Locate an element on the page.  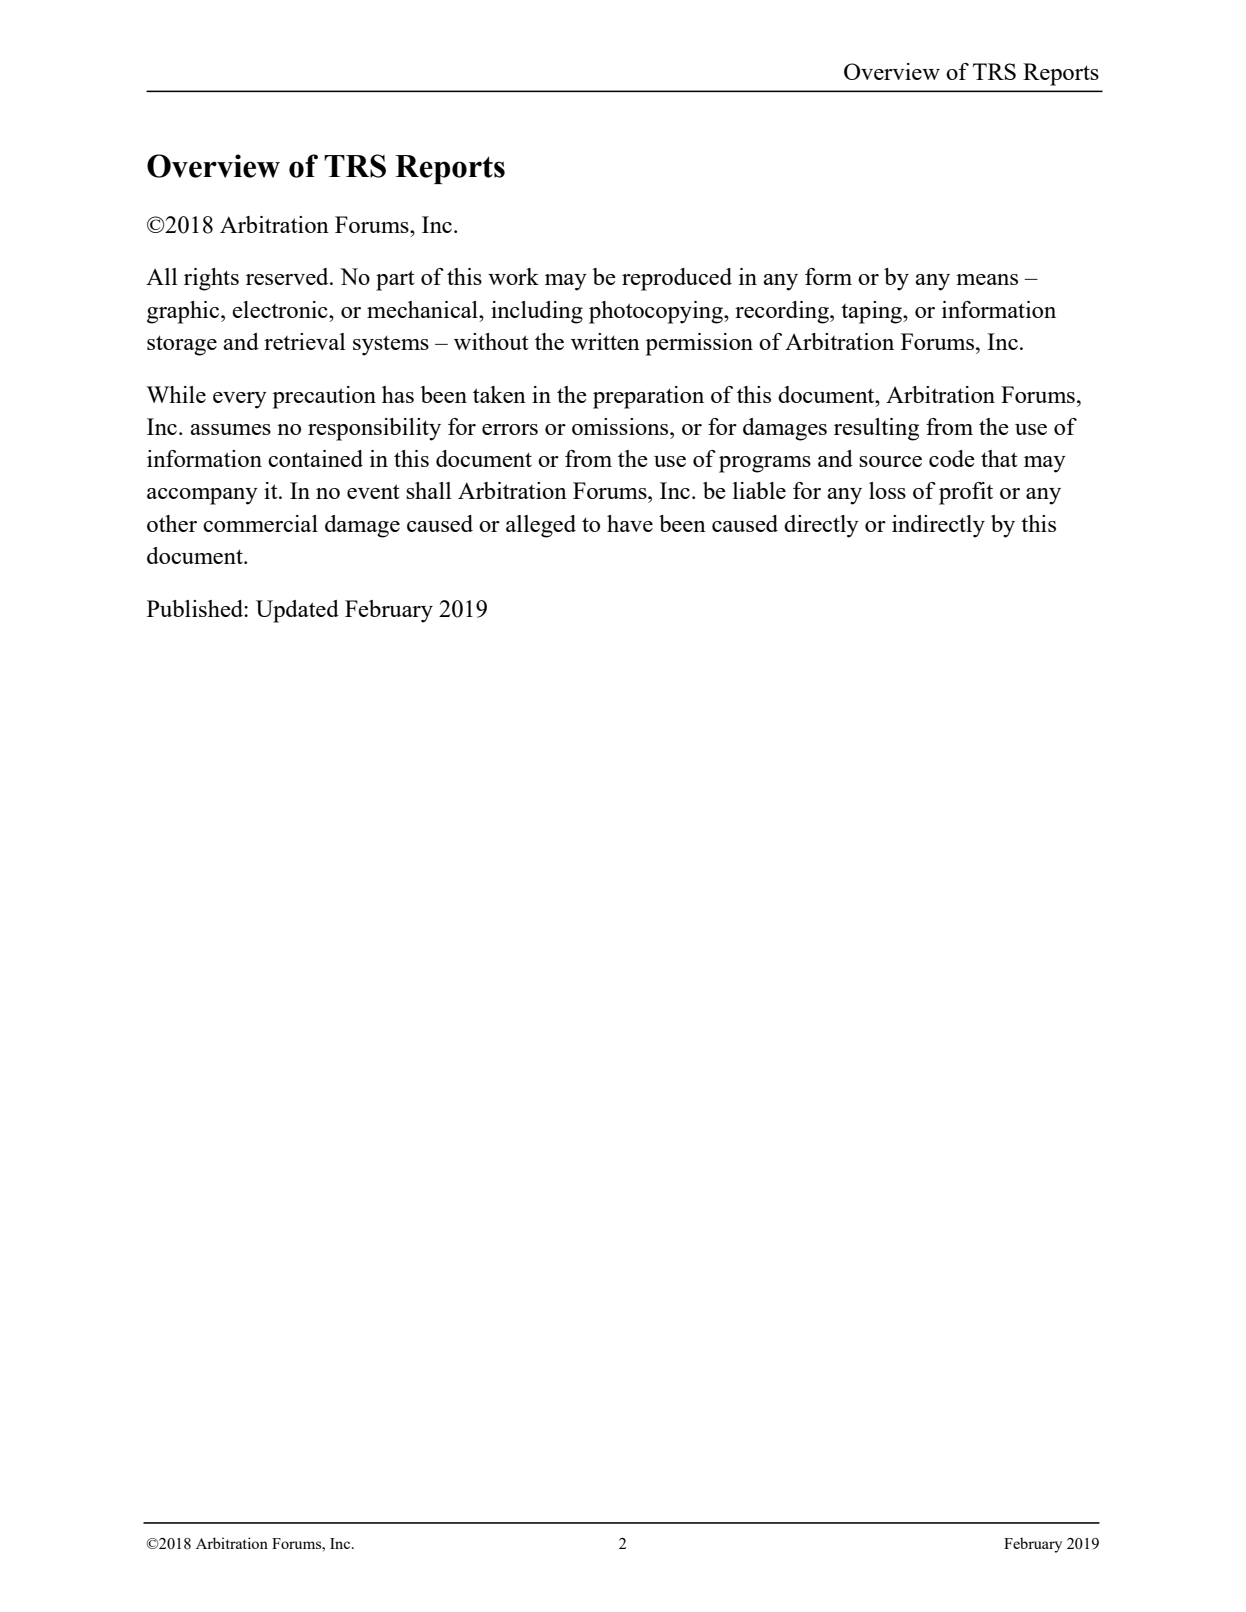
retrieval is located at coordinates (304, 341).
